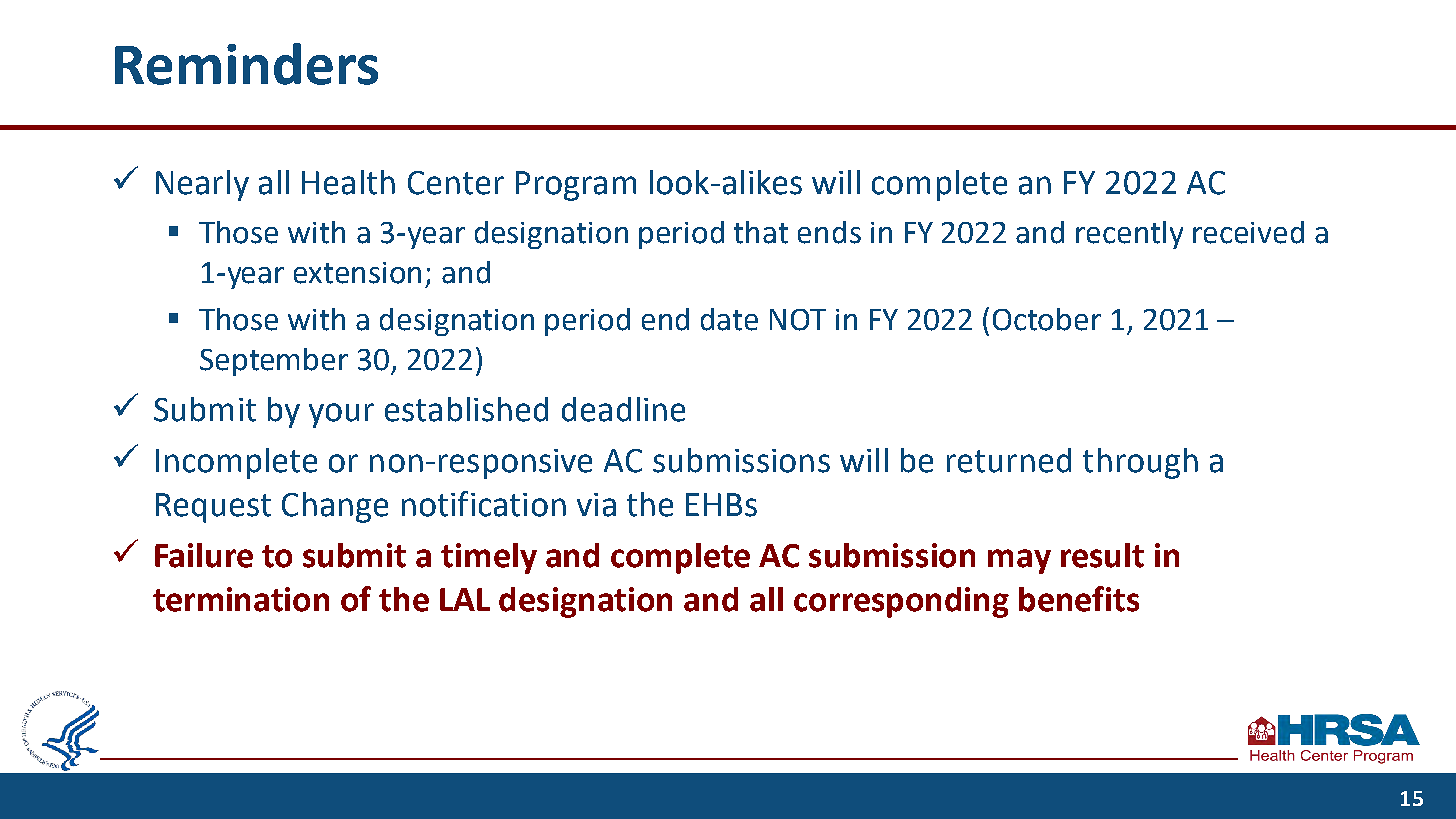 This screenshot has width=1456, height=819. I want to click on Reminders, so click(246, 64).
